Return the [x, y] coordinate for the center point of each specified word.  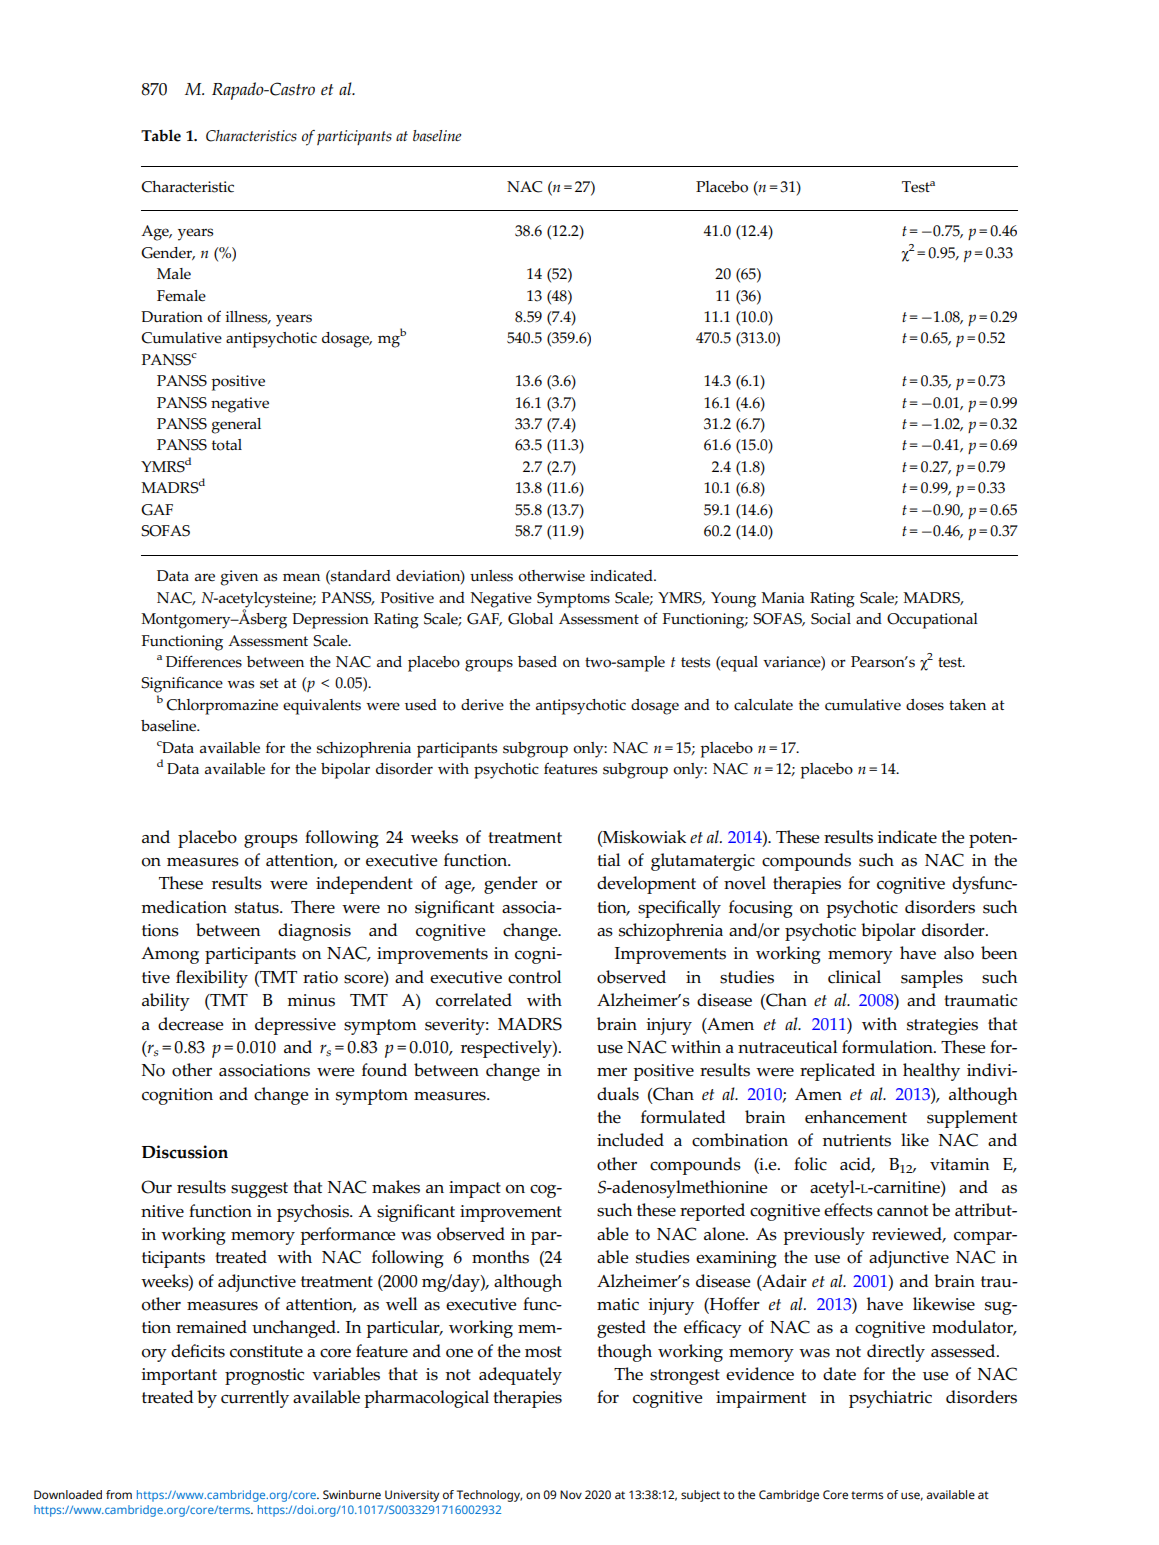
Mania [783, 597]
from [119, 1494]
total [227, 445]
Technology [489, 1496]
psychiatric [890, 1399]
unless [491, 576]
